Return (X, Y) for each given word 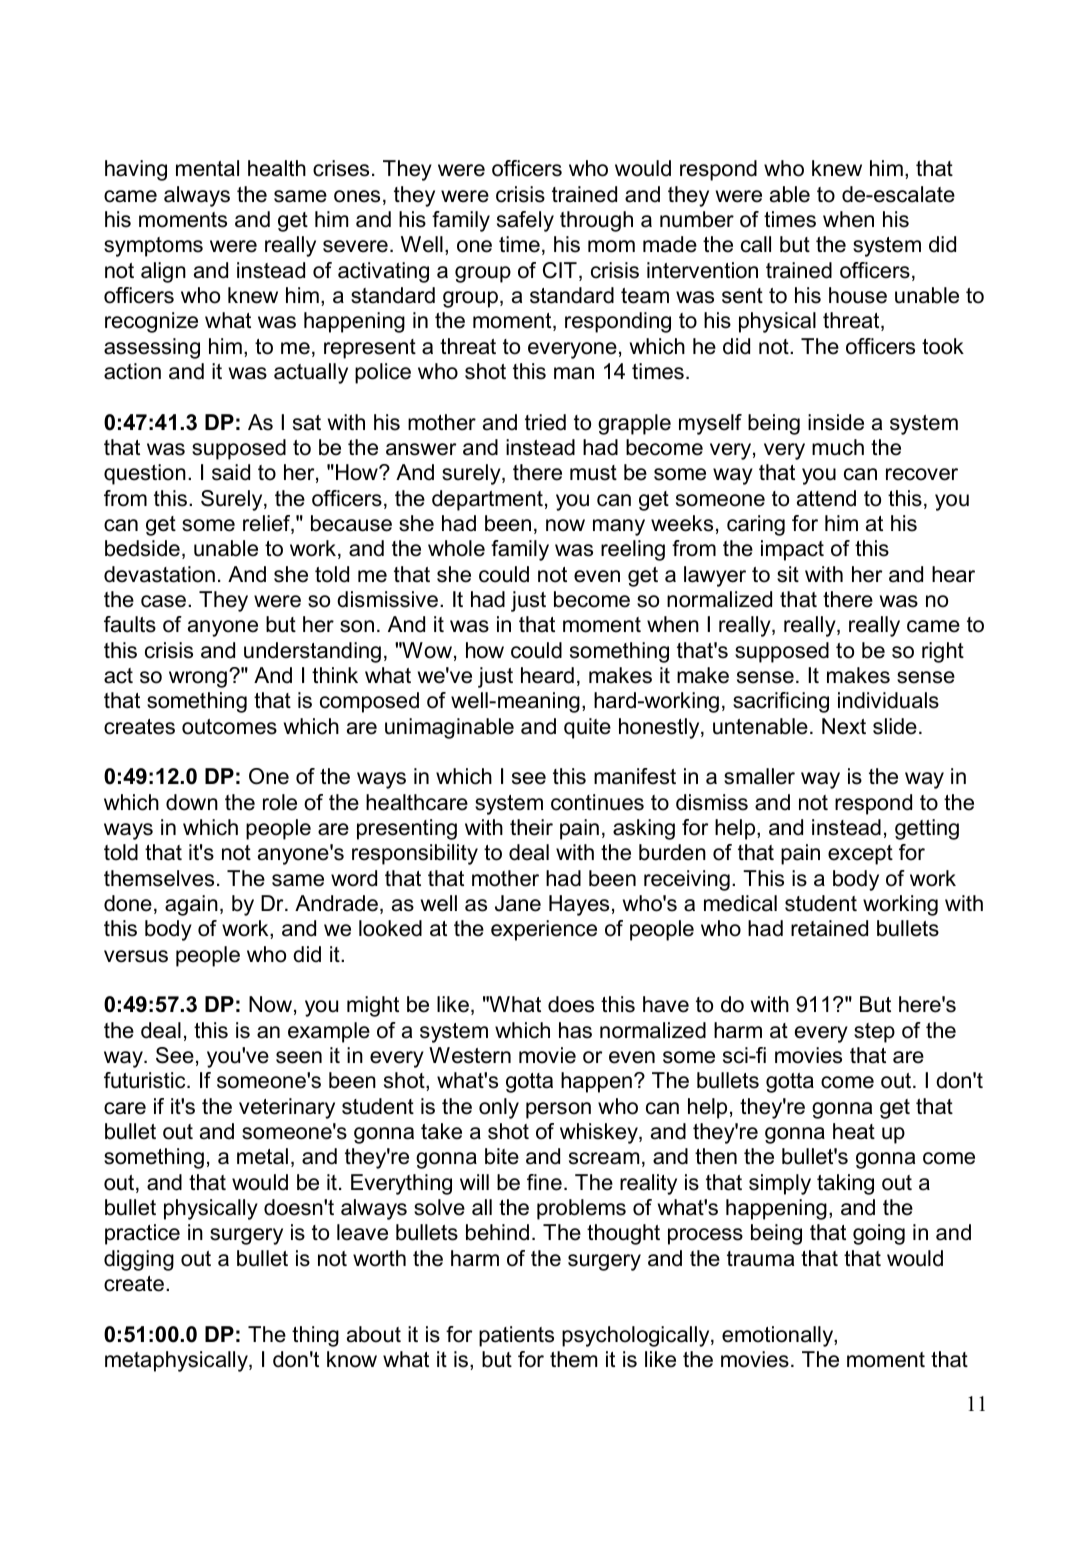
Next (844, 726)
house (858, 295)
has (575, 1030)
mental (207, 168)
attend (826, 498)
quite (587, 728)
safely (525, 221)
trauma (760, 1259)
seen (299, 1057)
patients (516, 1336)
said (231, 472)
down (192, 802)
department (487, 500)
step (874, 1033)
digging (139, 1260)
